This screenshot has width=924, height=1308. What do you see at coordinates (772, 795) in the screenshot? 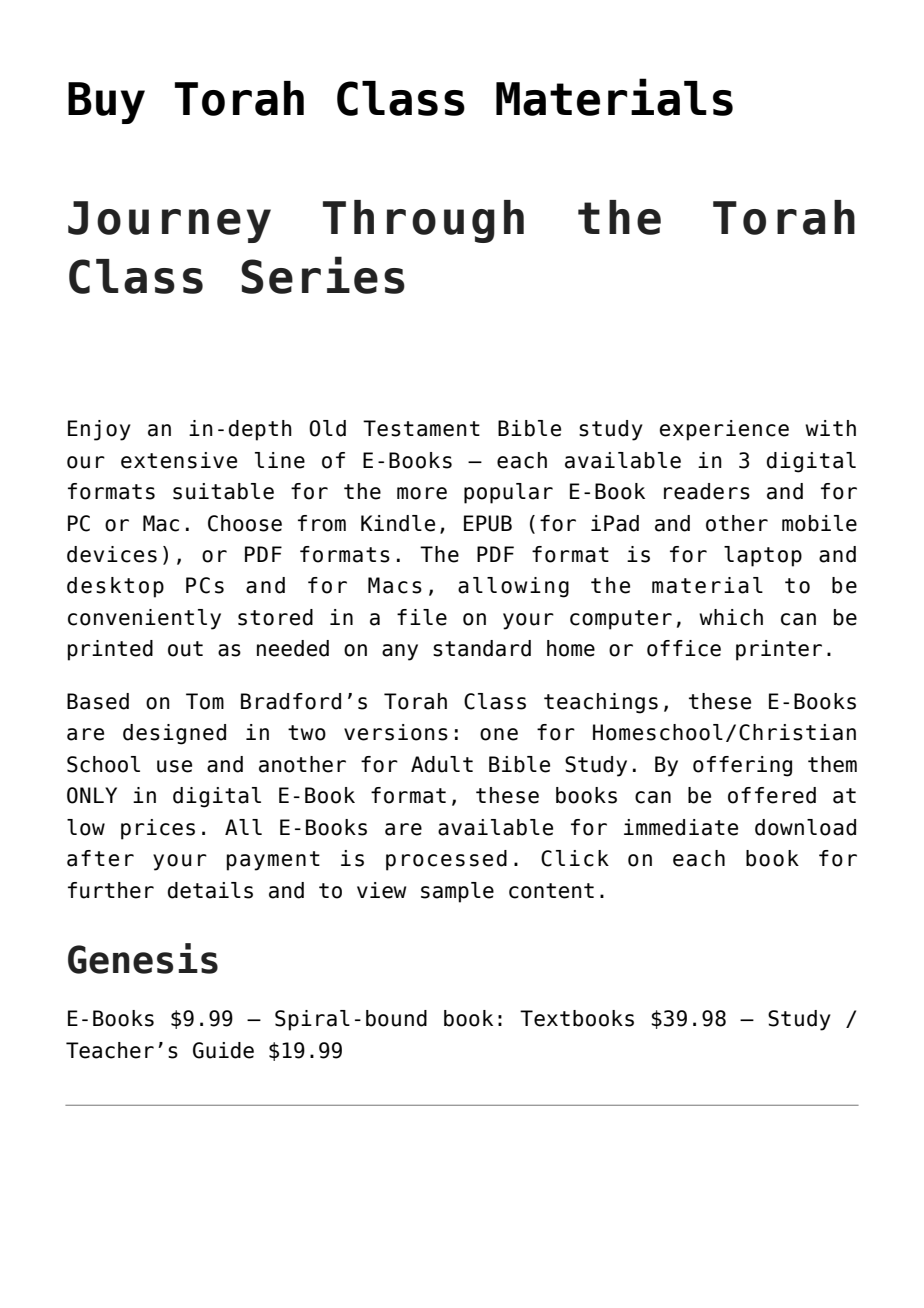
I see `offered` at bounding box center [772, 795].
